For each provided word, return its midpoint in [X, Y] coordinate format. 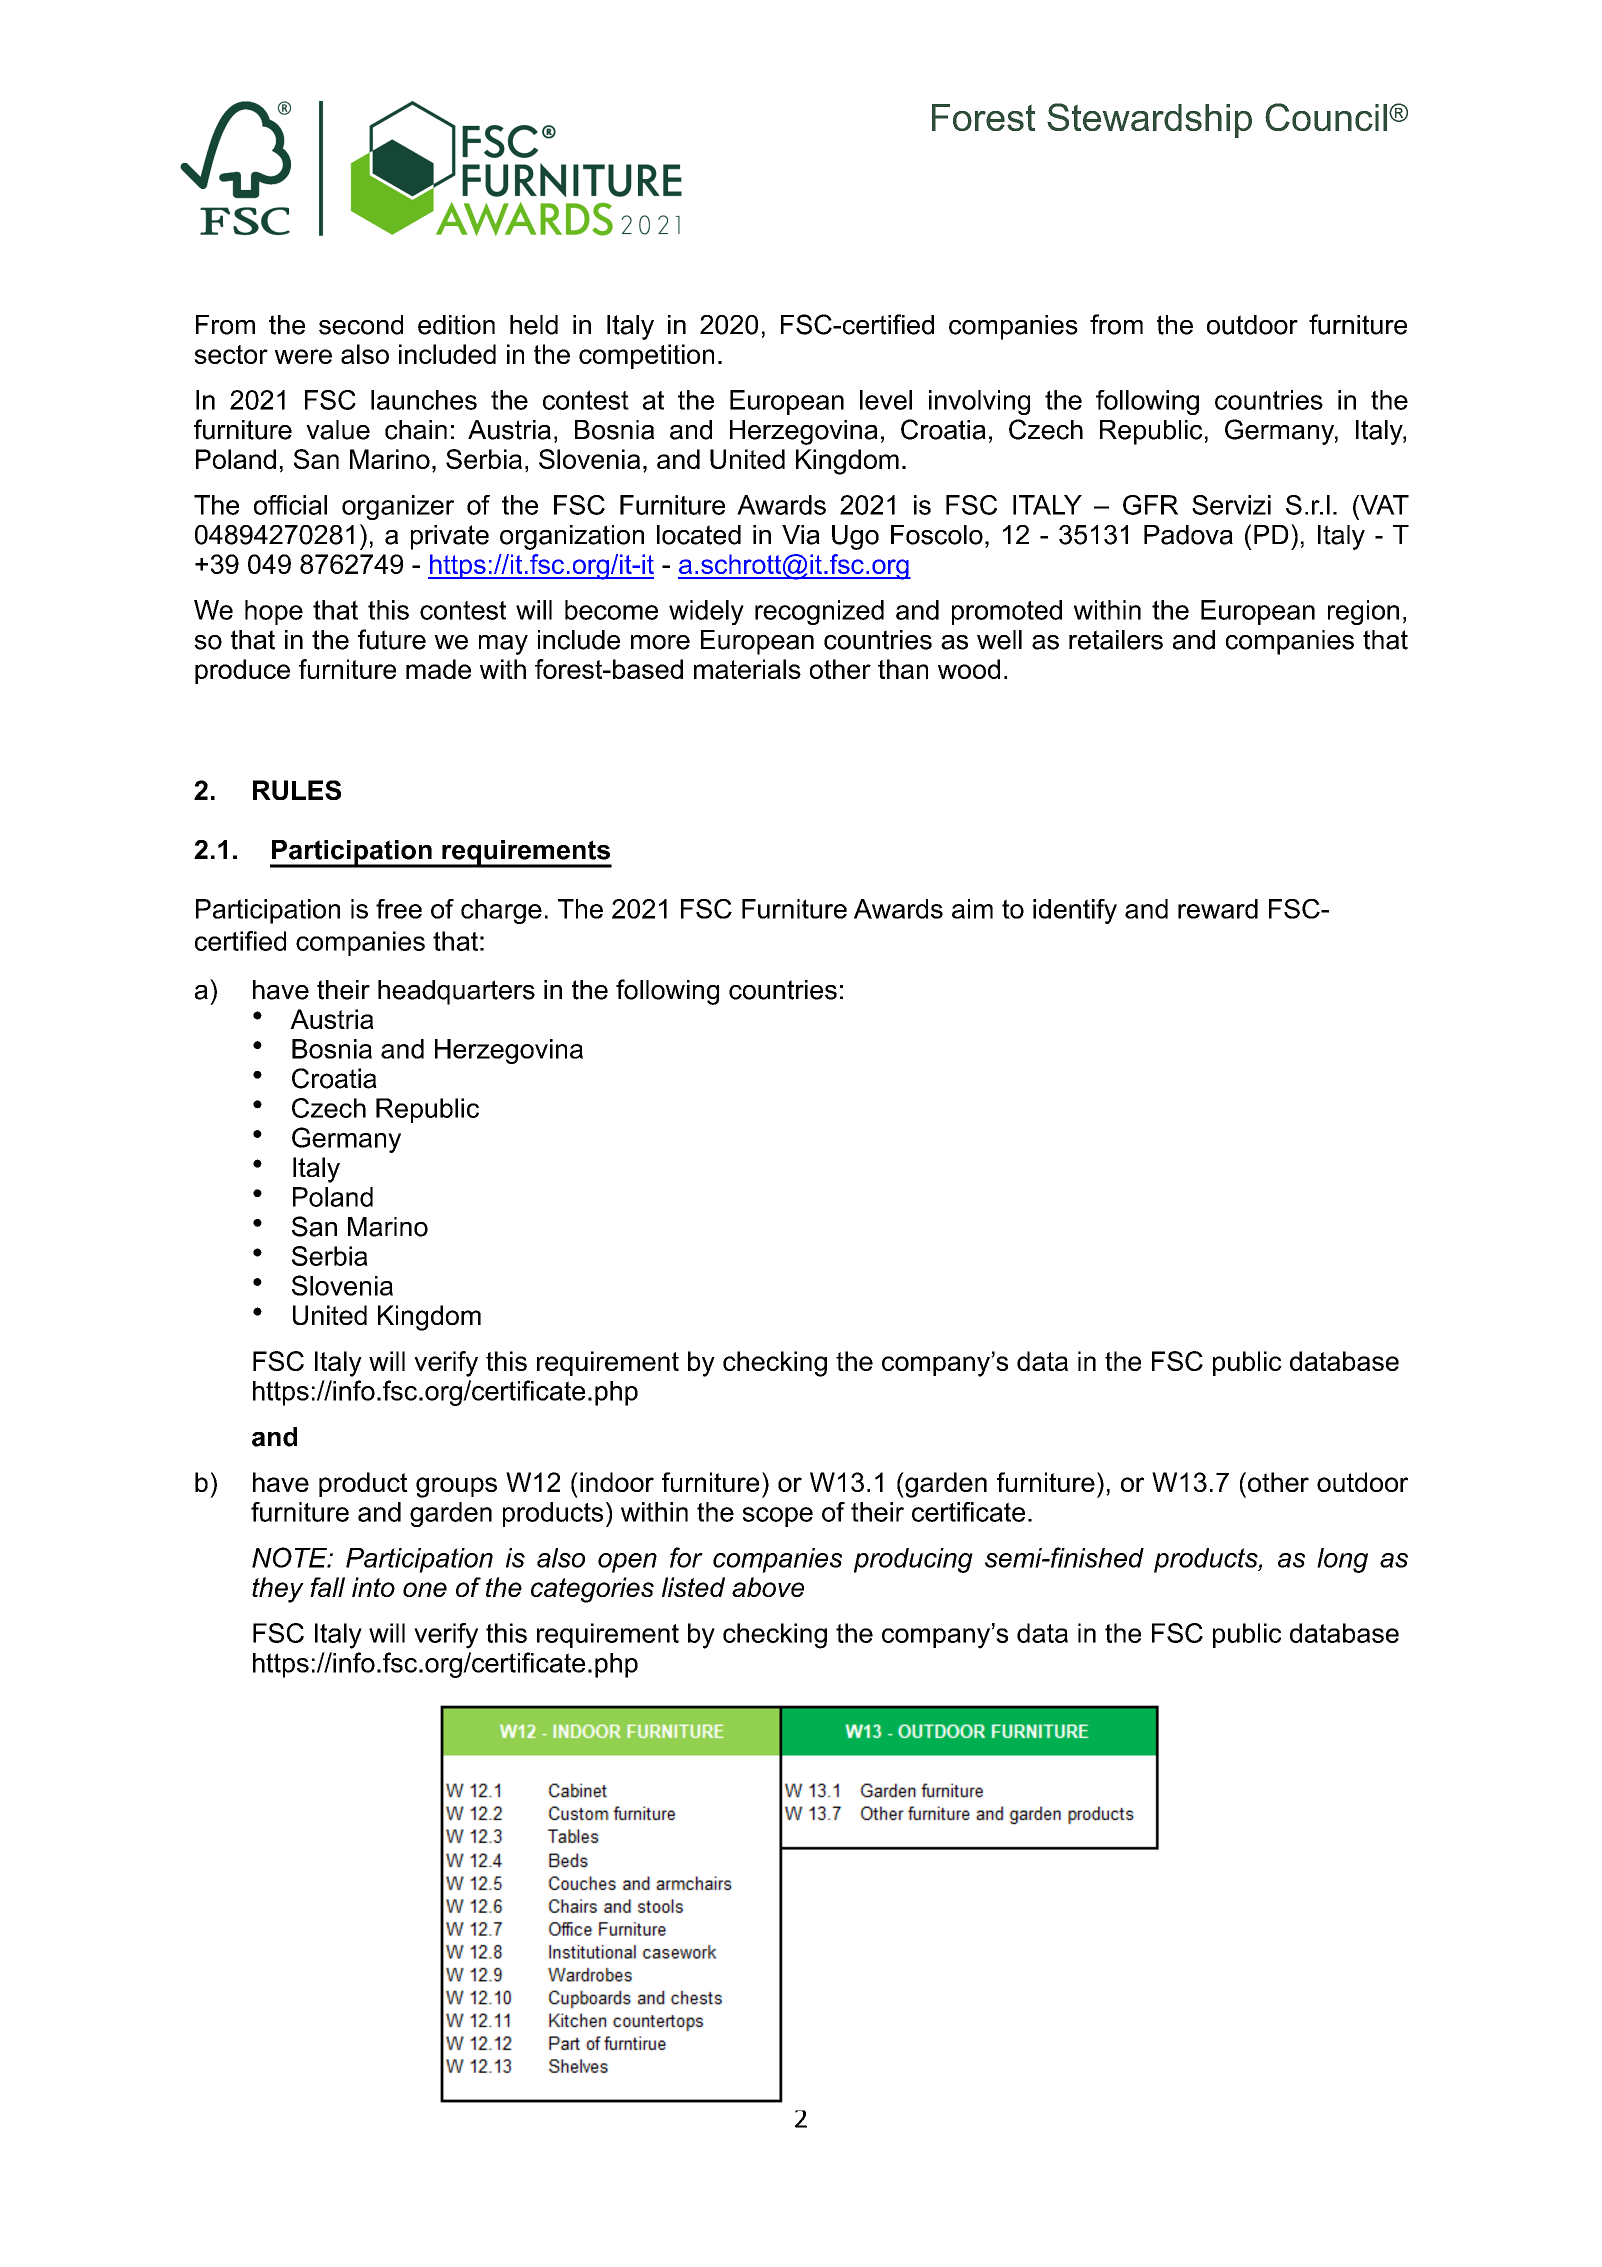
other [1278, 1482]
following [667, 992]
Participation [419, 1560]
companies [777, 1560]
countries [783, 990]
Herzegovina [509, 1051]
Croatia [334, 1078]
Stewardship [1149, 120]
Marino [388, 1227]
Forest [983, 117]
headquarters [456, 992]
